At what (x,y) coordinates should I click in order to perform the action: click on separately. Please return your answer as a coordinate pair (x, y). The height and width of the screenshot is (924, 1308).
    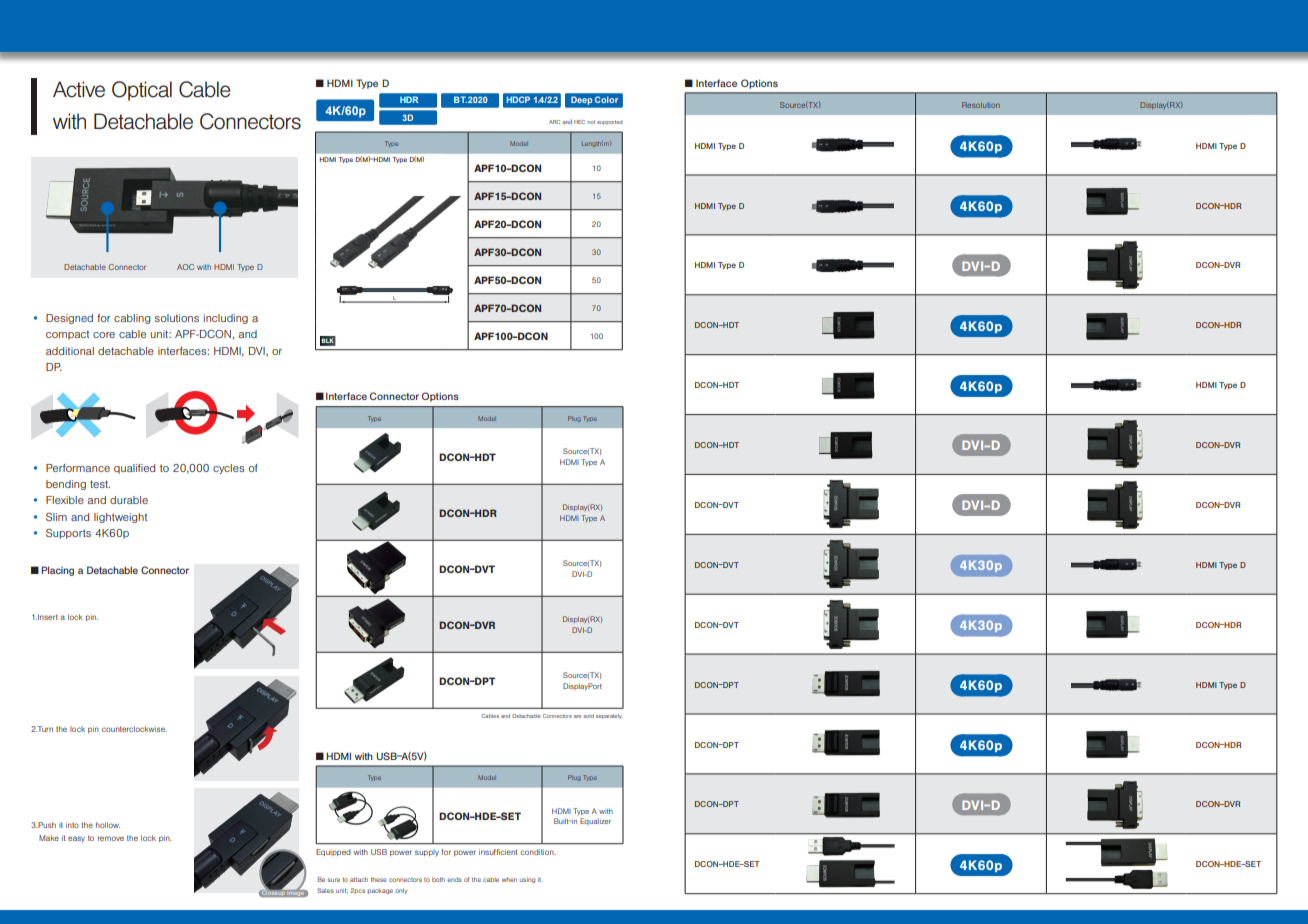
    Looking at the image, I should click on (609, 716).
